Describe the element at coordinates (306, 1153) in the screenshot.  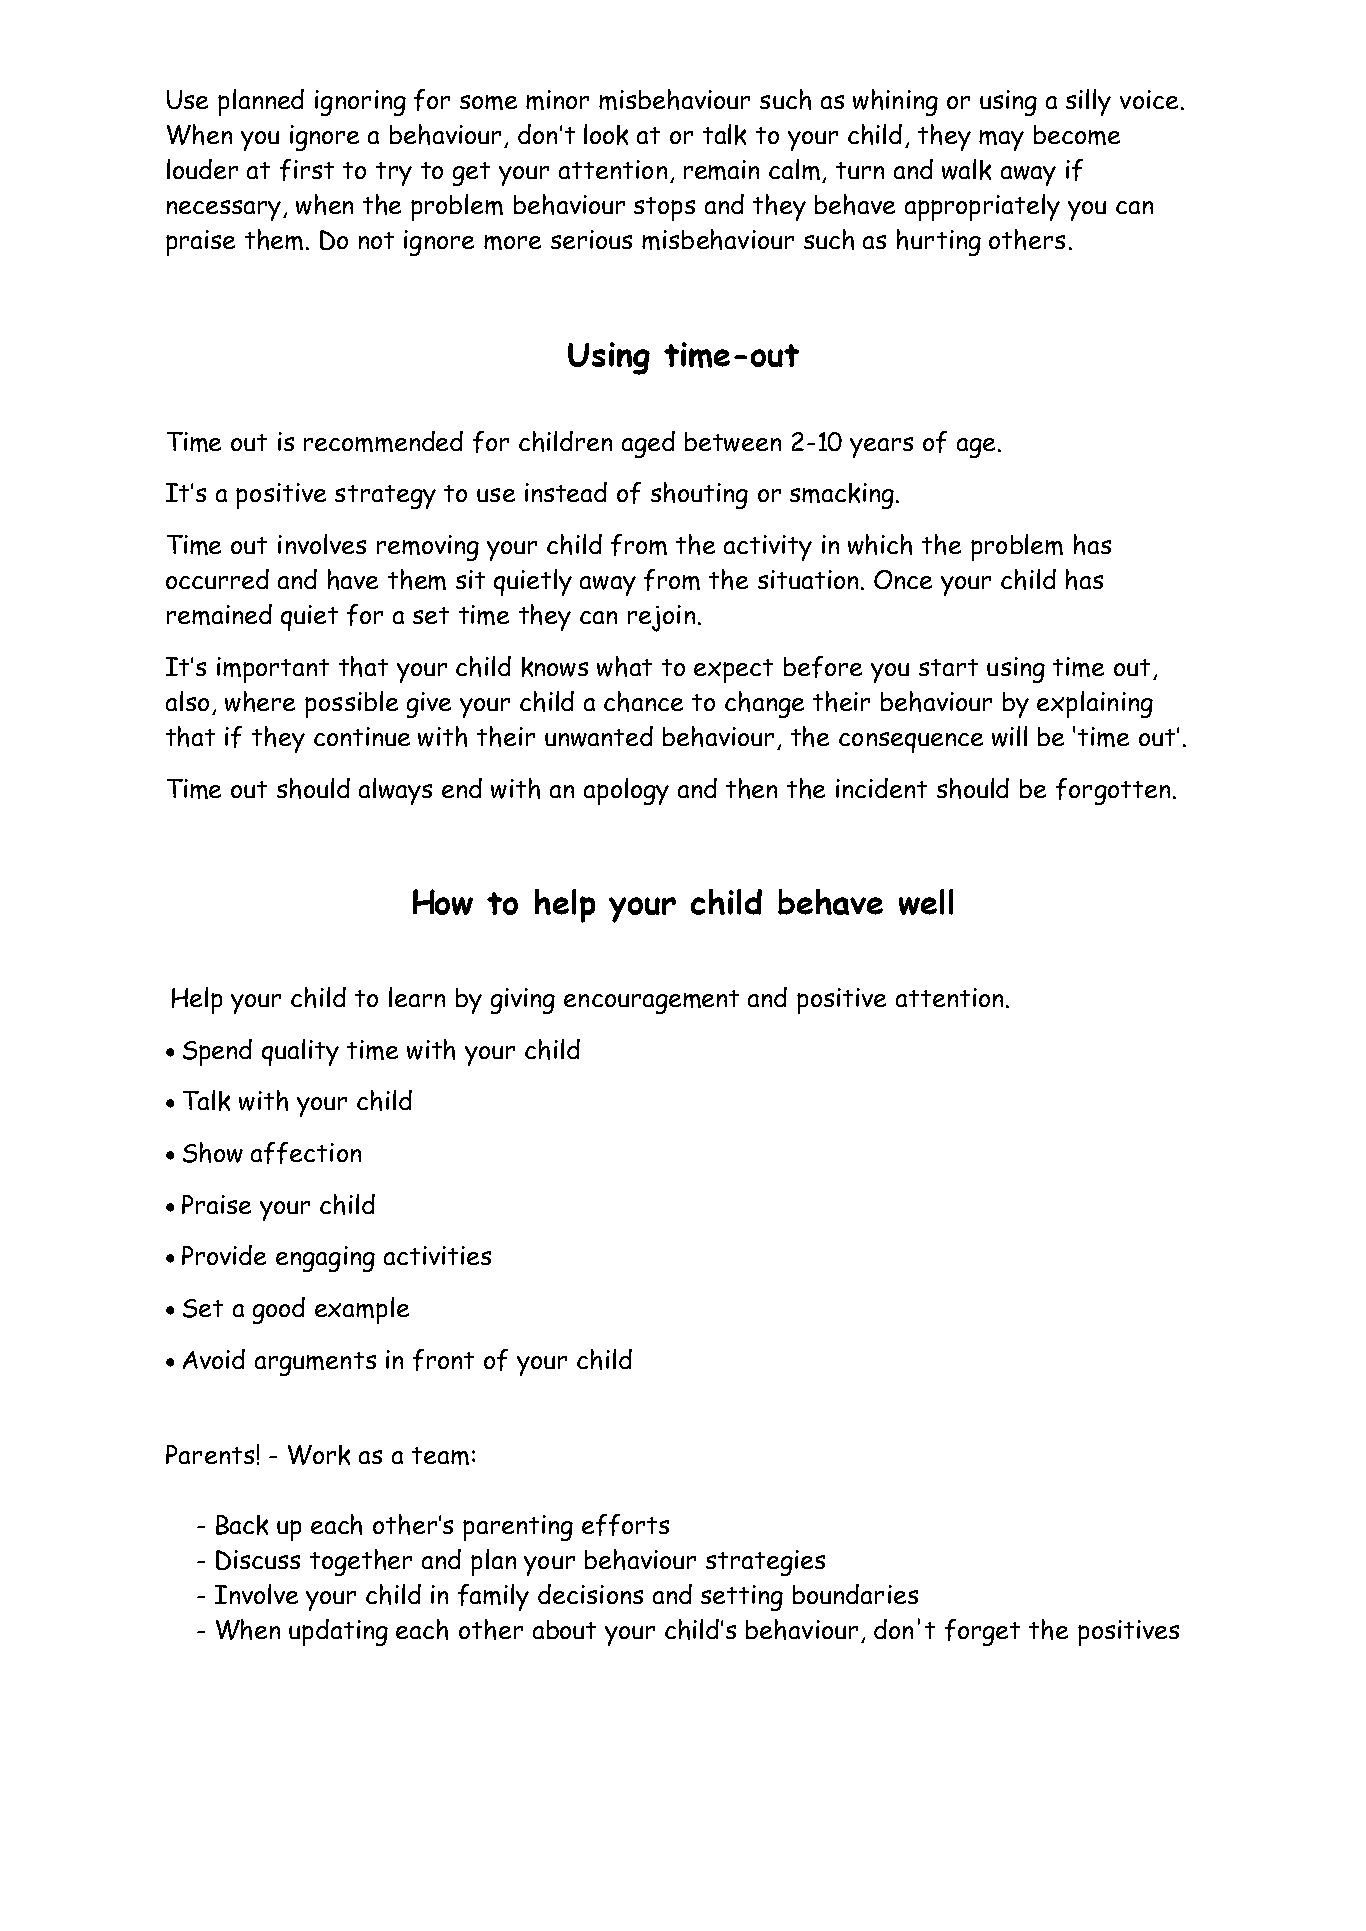
I see `affection` at that location.
